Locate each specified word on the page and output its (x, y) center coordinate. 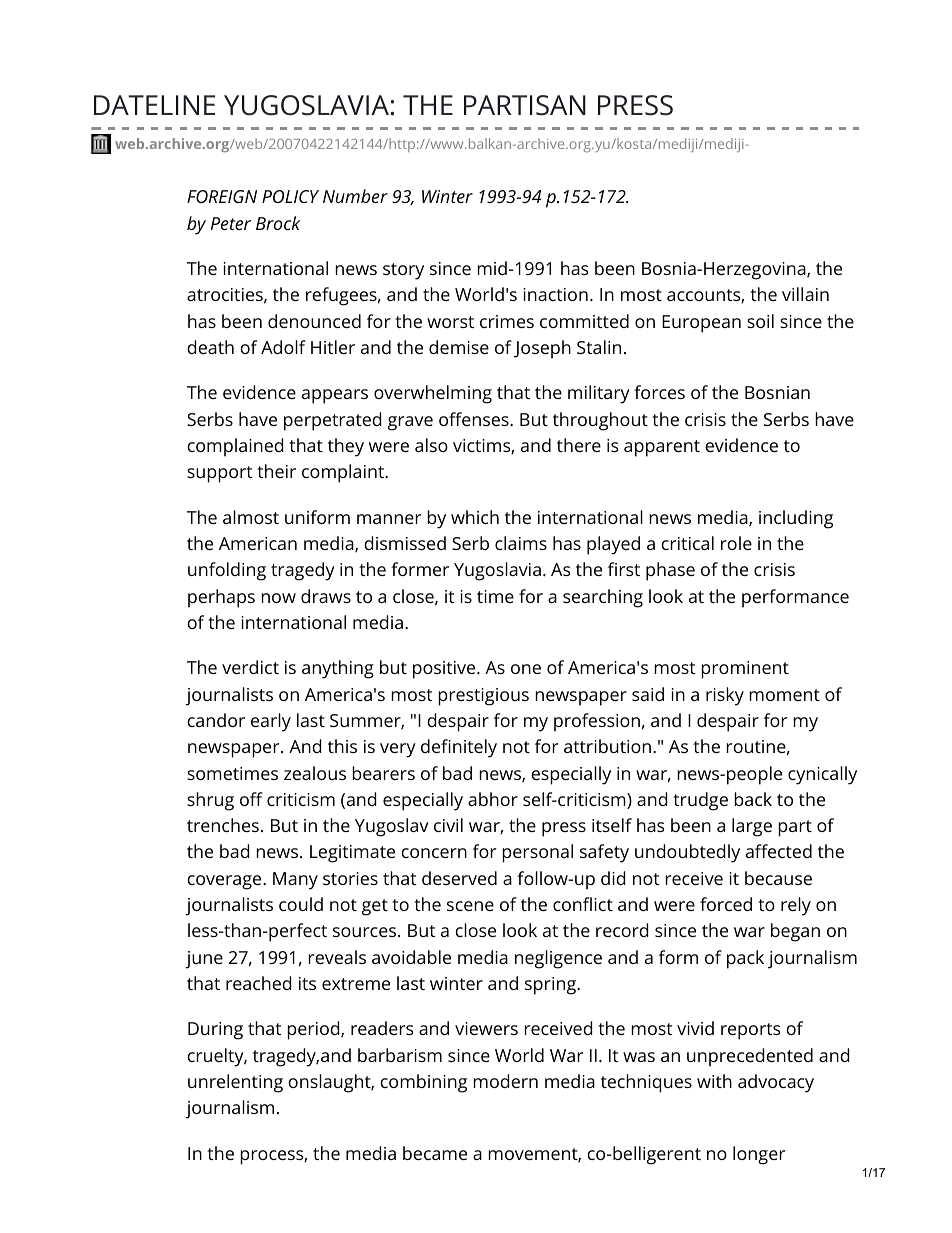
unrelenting (235, 1083)
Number (355, 196)
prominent (745, 670)
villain (805, 294)
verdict (250, 667)
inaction (555, 294)
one (526, 669)
